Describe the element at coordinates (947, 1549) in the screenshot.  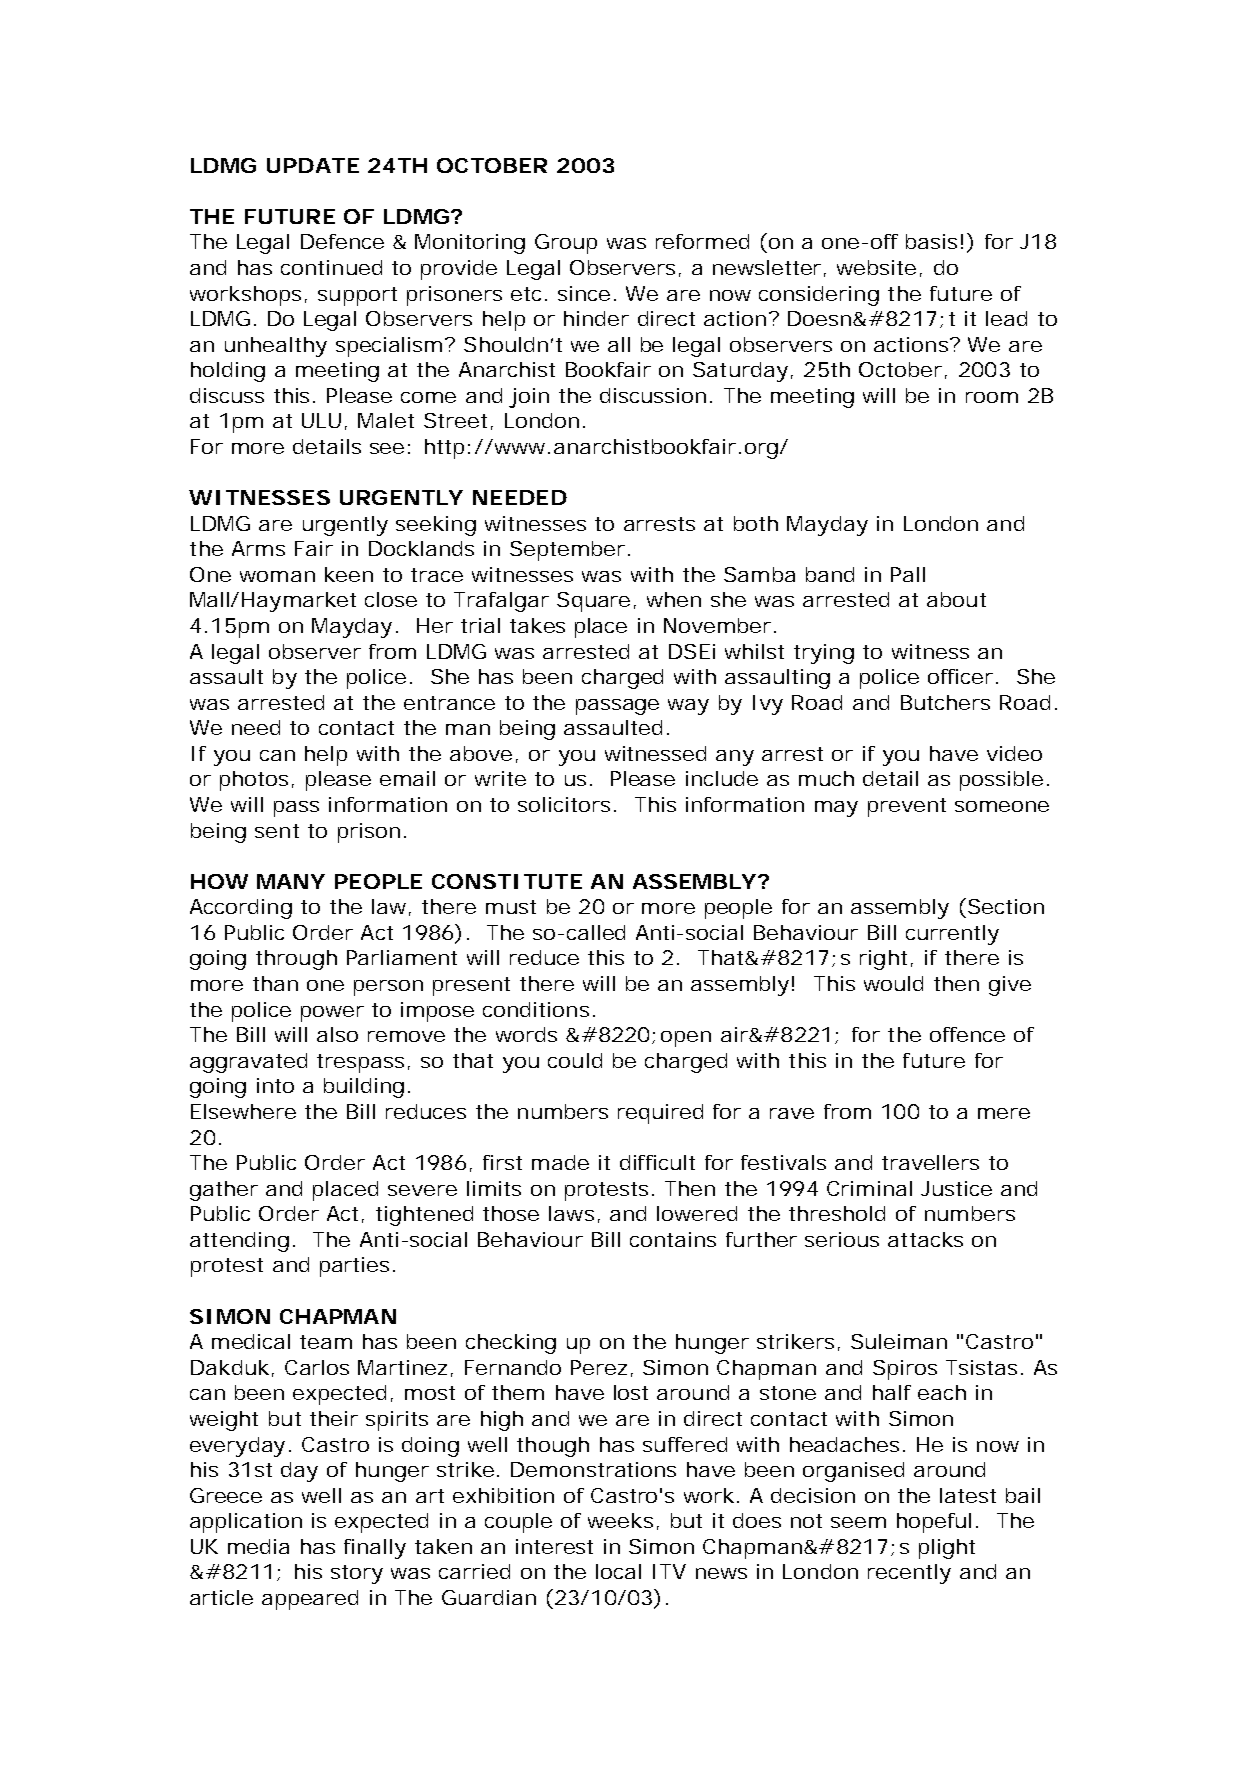
I see `plight` at that location.
